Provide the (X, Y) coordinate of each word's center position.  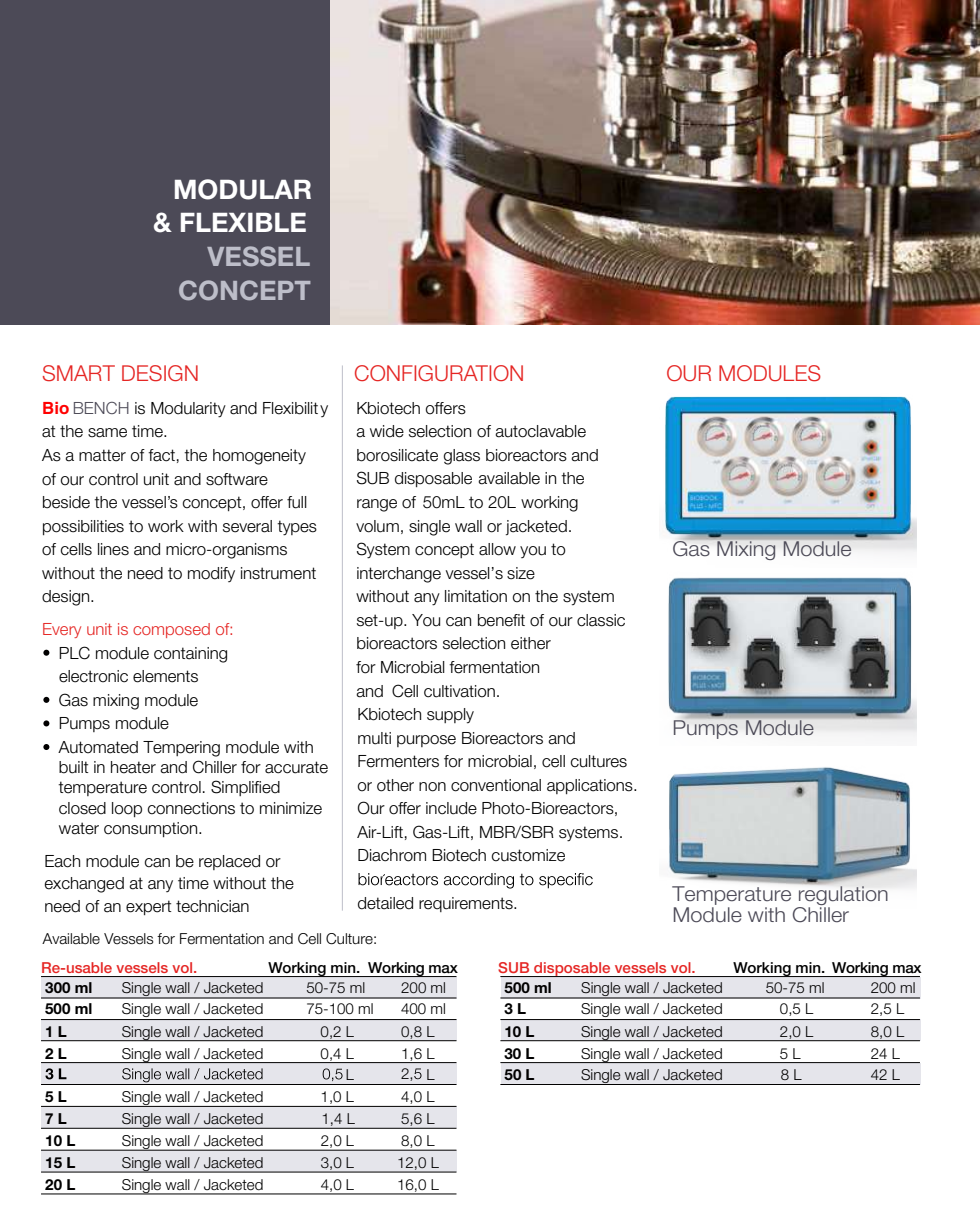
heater (133, 767)
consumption (152, 829)
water (79, 828)
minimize (291, 808)
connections (191, 808)
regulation (842, 897)
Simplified (245, 788)
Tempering (181, 749)
